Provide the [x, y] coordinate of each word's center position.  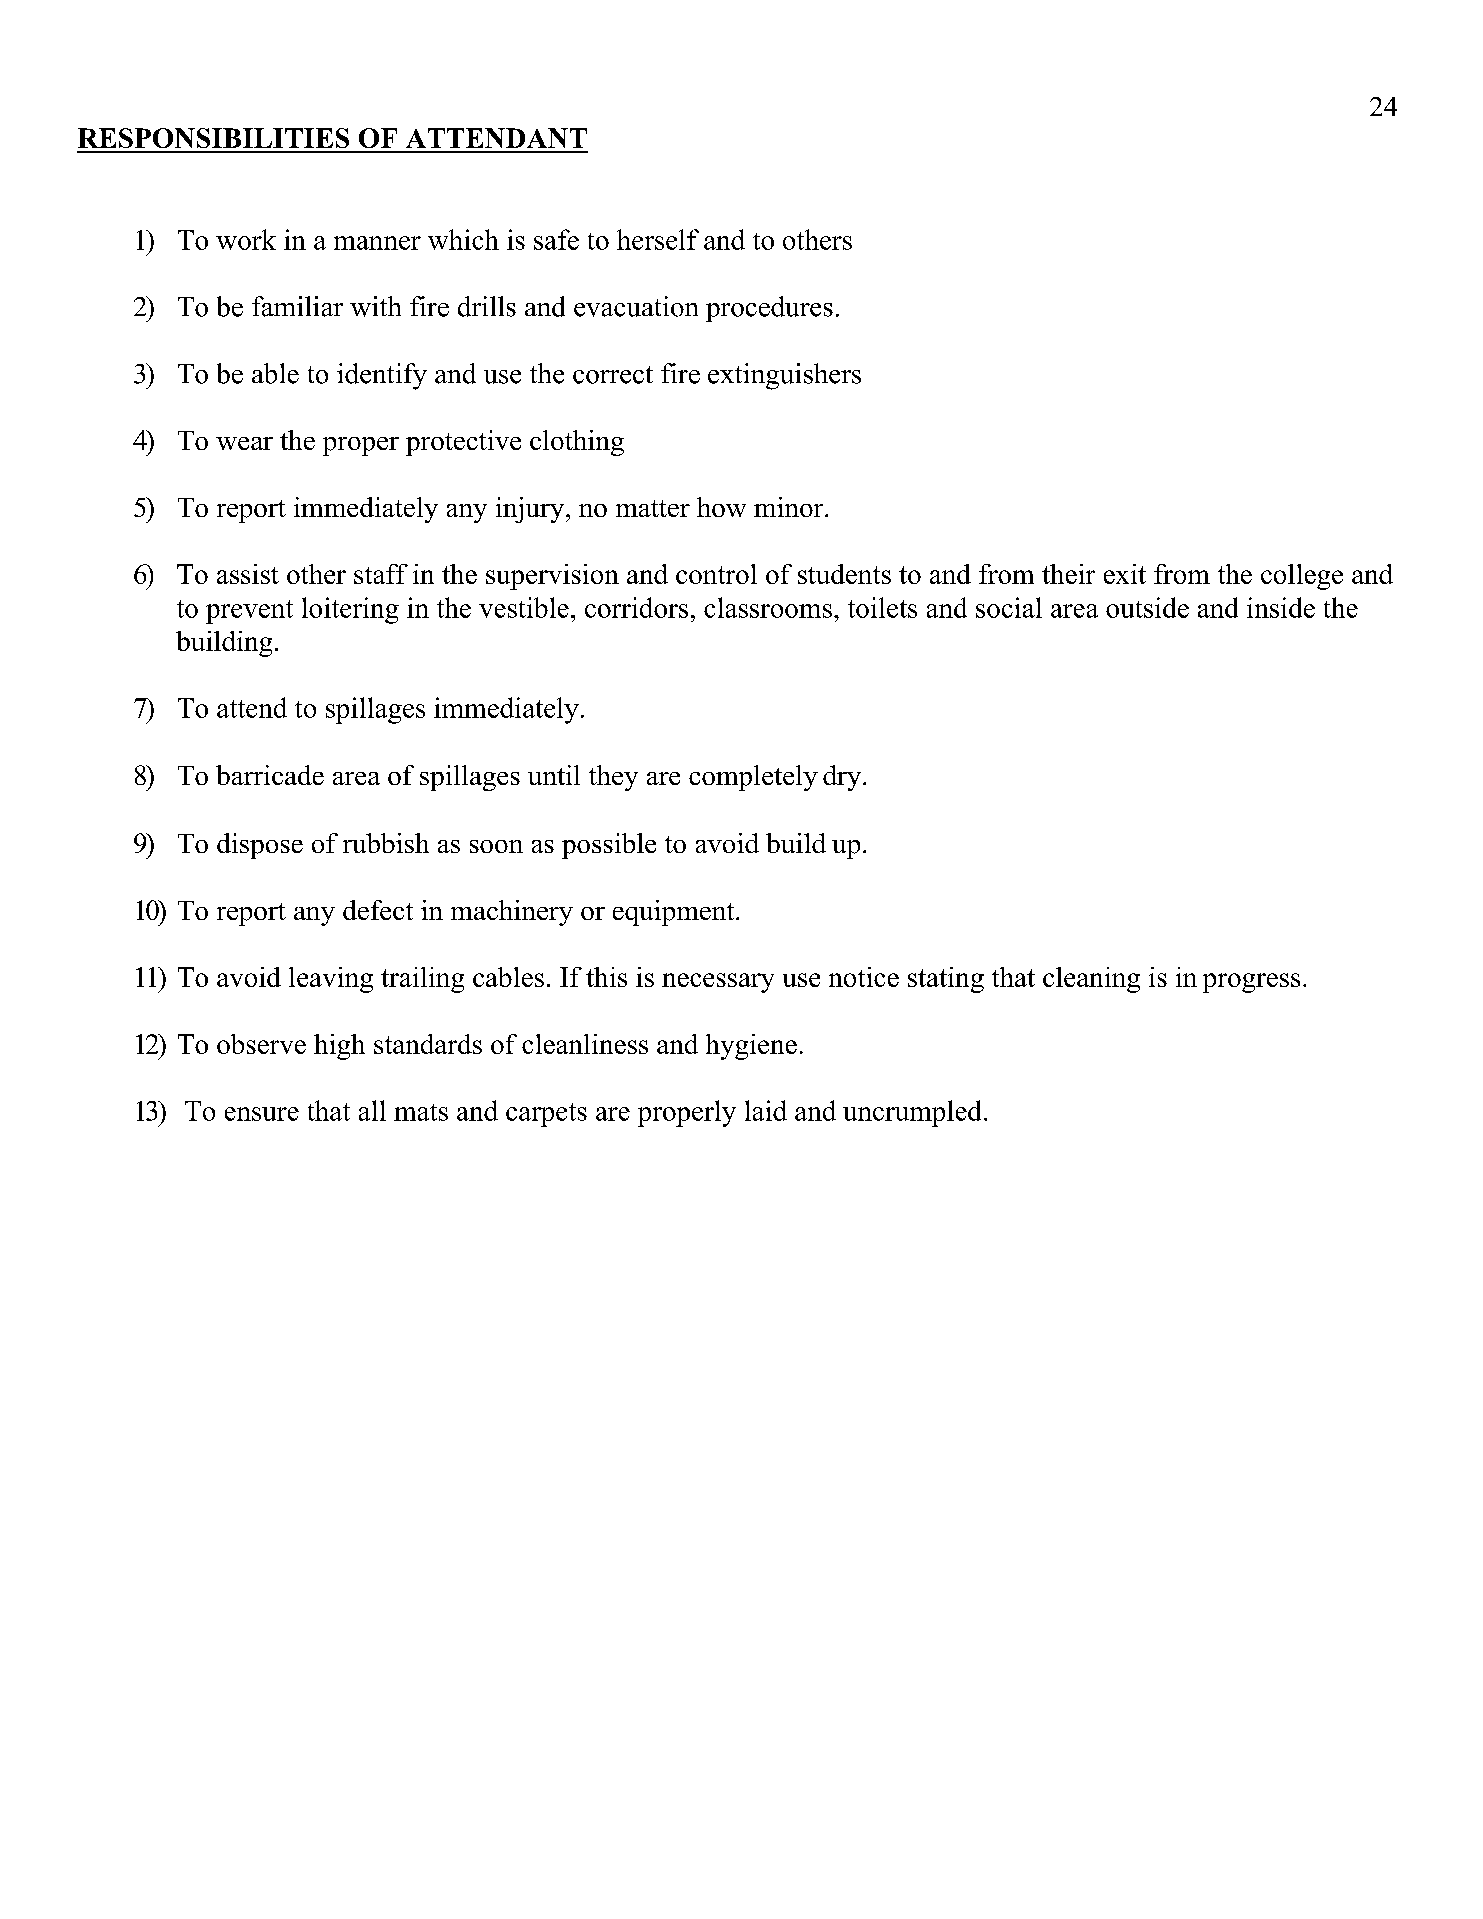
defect [378, 910]
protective [463, 443]
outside [1147, 607]
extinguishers [784, 376]
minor [790, 507]
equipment [675, 913]
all [372, 1110]
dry [843, 778]
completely [753, 778]
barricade [270, 775]
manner [377, 243]
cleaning [1091, 980]
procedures [769, 309]
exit [1125, 574]
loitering [350, 610]
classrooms [768, 607]
